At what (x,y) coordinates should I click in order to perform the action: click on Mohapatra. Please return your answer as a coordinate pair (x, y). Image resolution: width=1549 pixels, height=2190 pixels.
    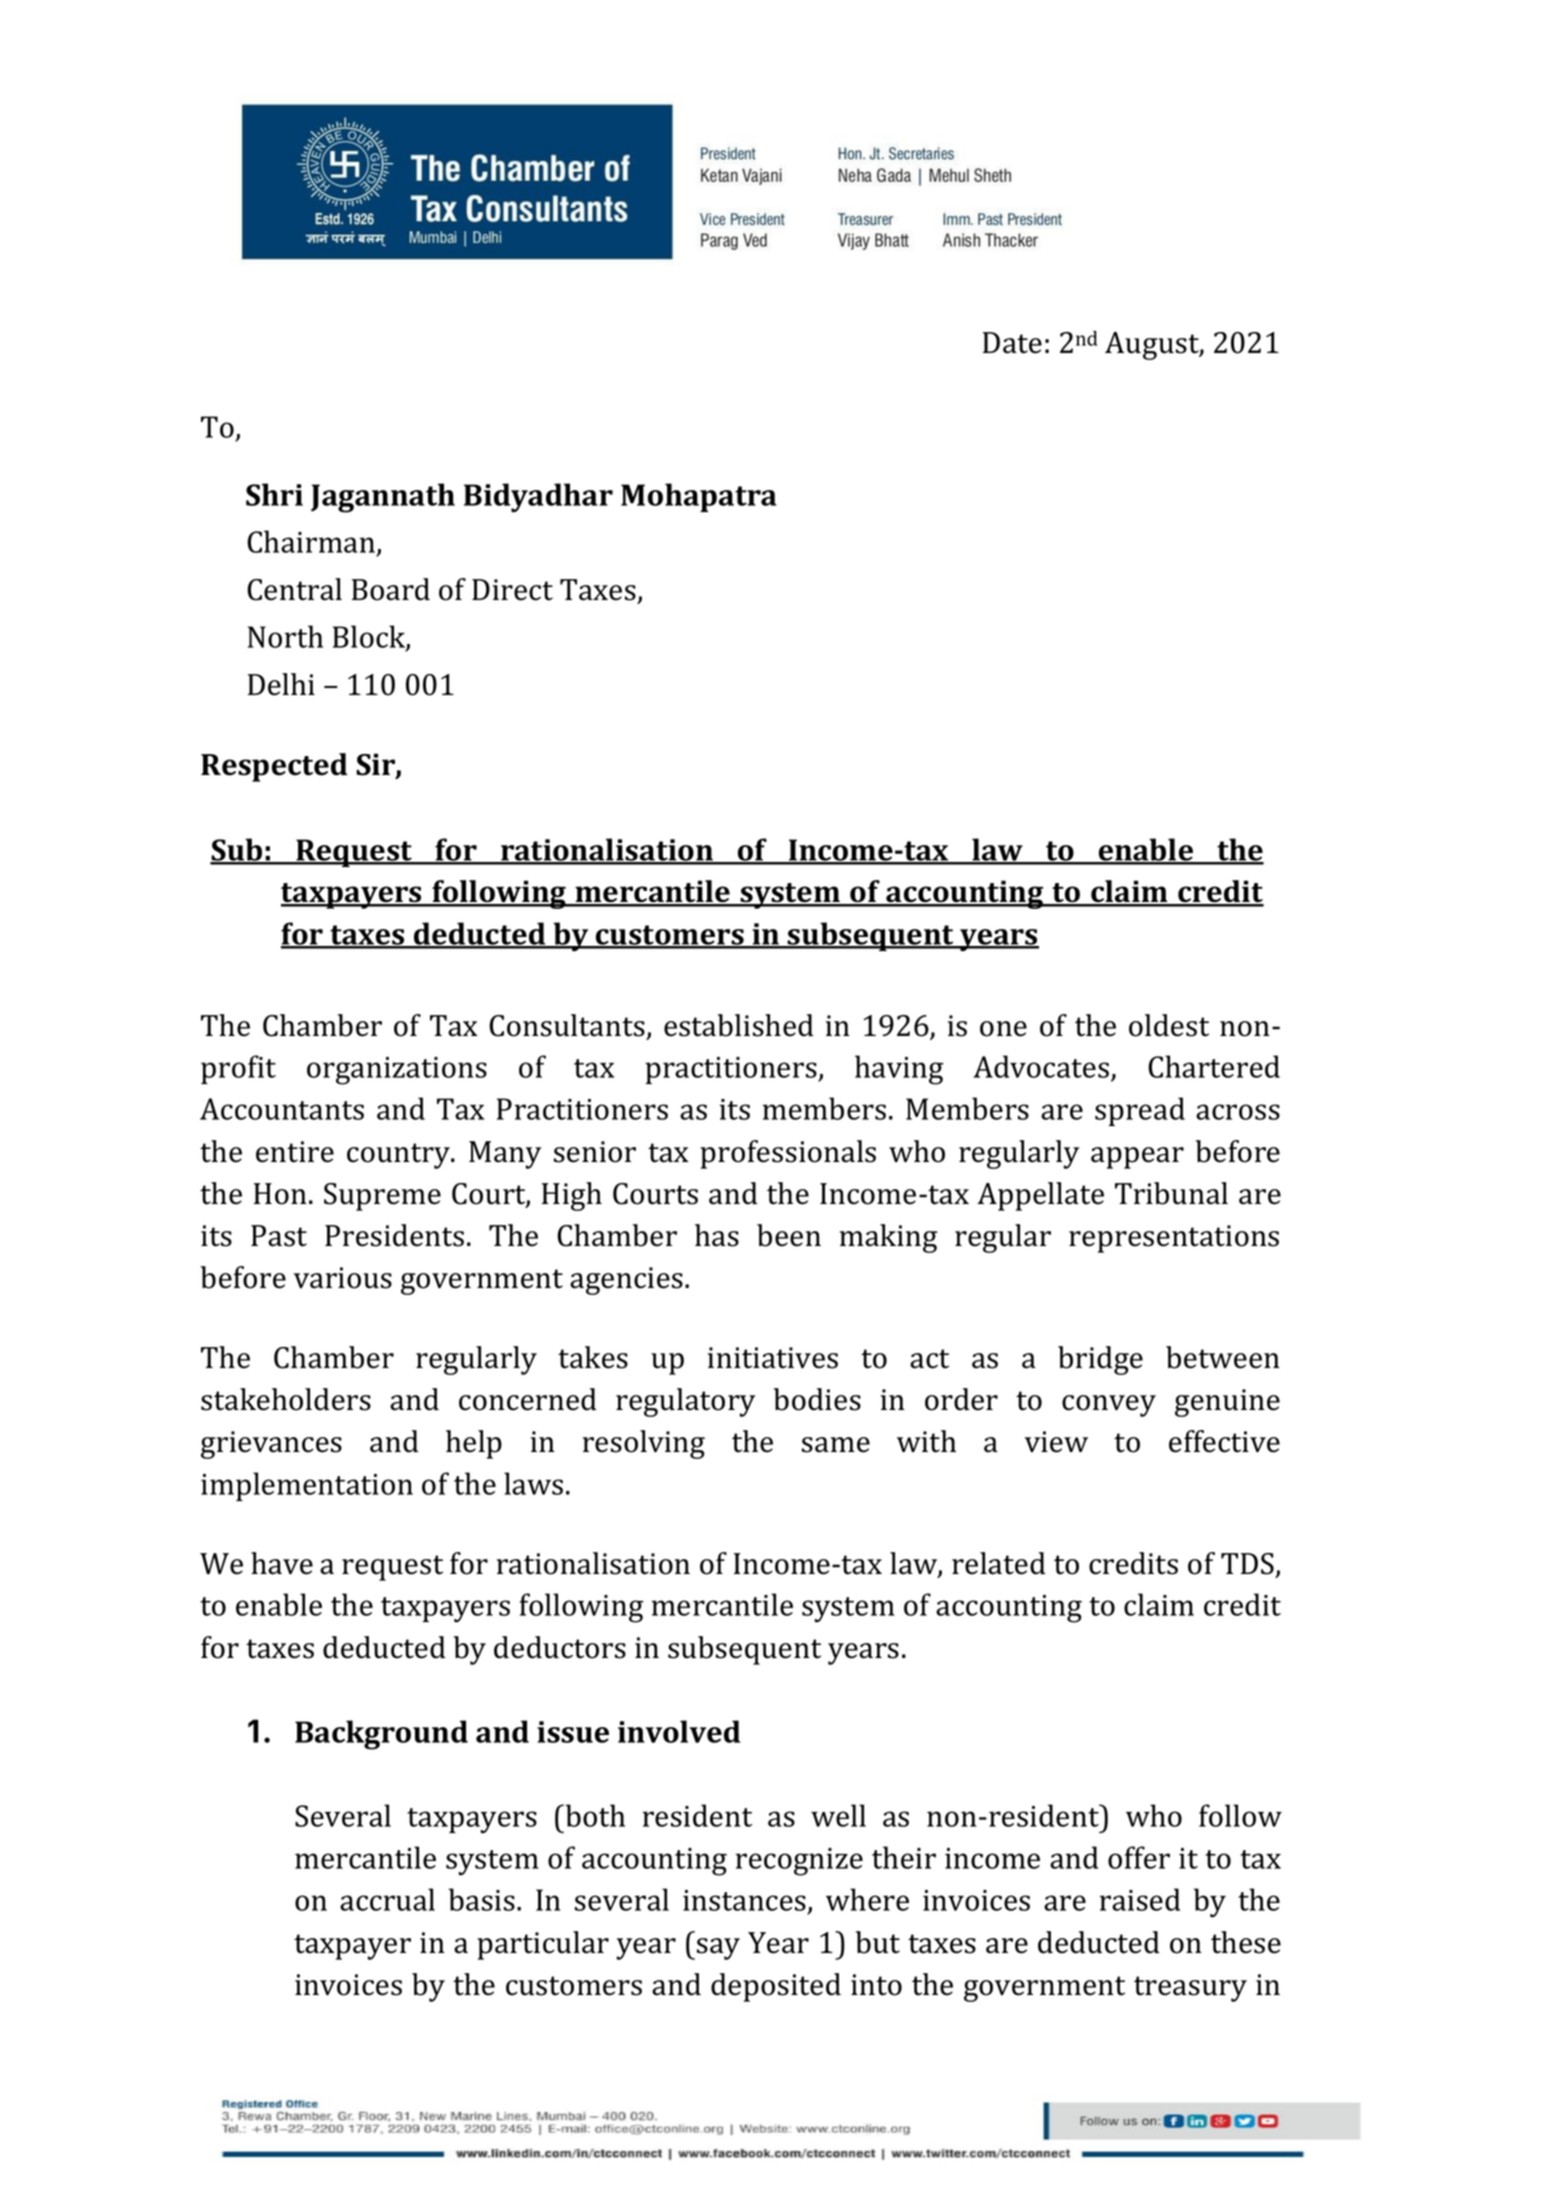
    Looking at the image, I should click on (699, 497).
